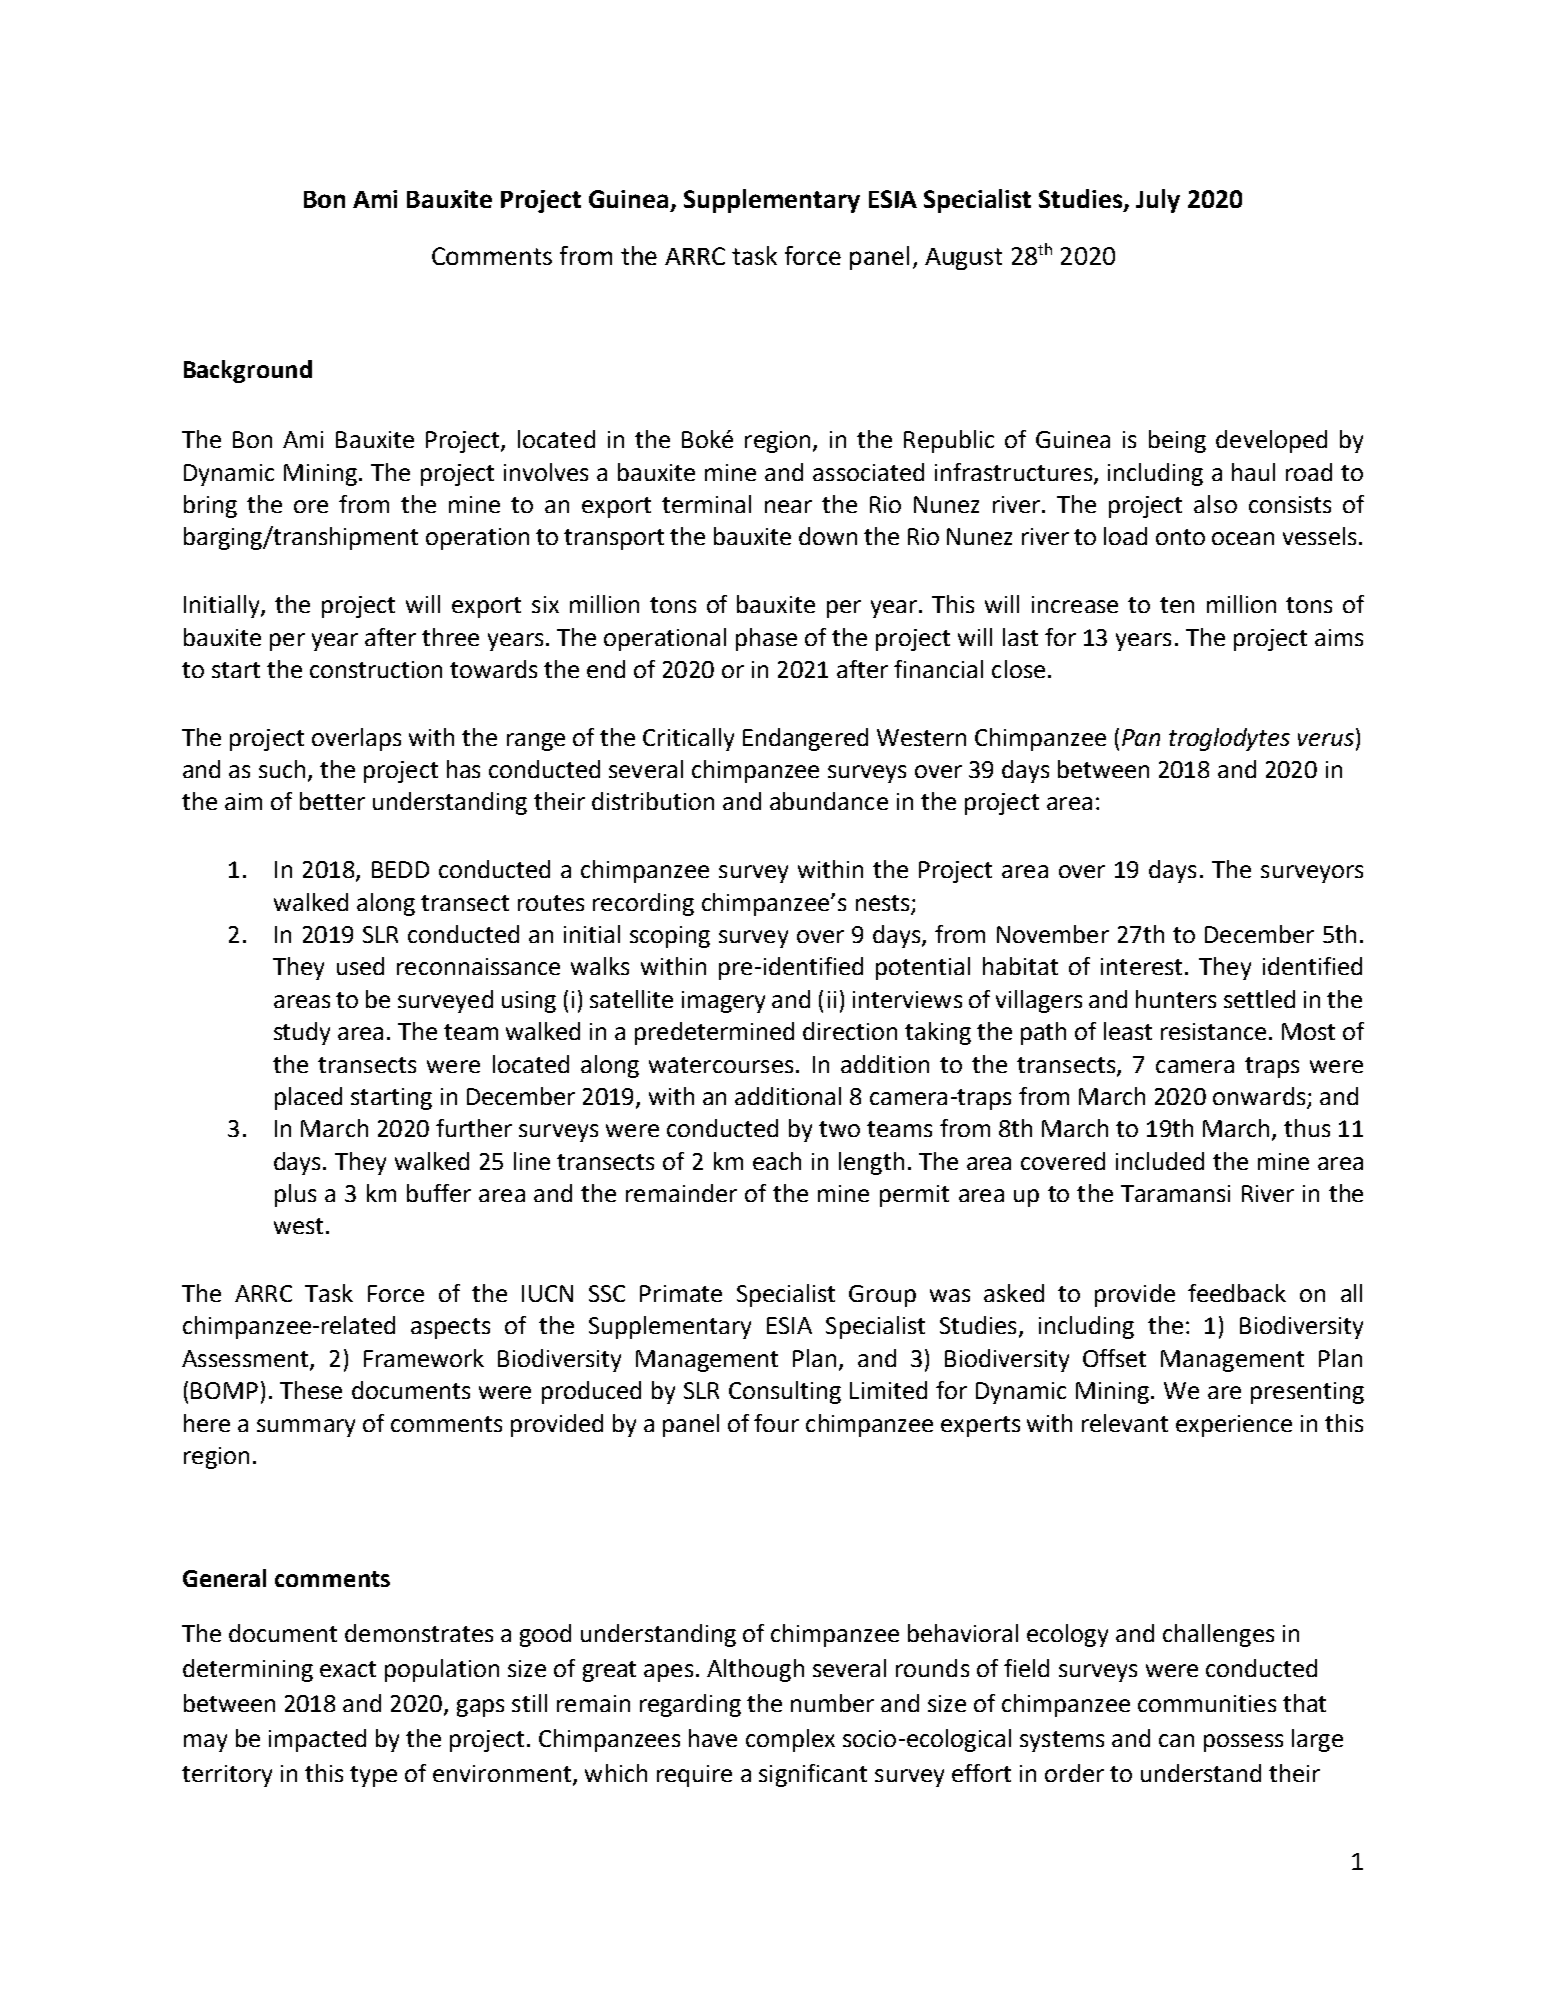 The image size is (1546, 2001). Describe the element at coordinates (248, 371) in the document. I see `Background` at that location.
